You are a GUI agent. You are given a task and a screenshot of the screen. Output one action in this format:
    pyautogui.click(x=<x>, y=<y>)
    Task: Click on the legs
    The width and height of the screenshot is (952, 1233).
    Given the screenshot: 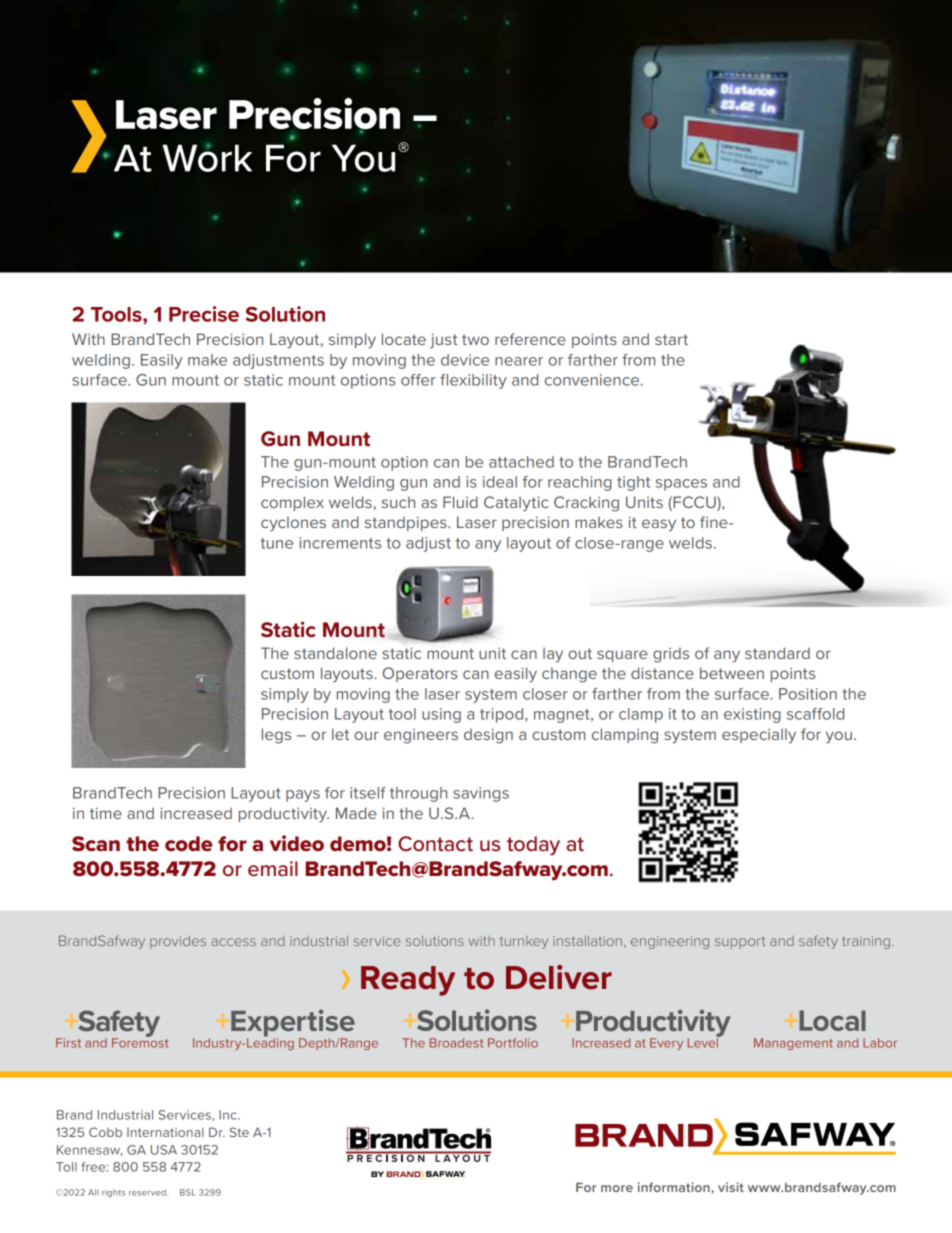 What is the action you would take?
    pyautogui.click(x=276, y=736)
